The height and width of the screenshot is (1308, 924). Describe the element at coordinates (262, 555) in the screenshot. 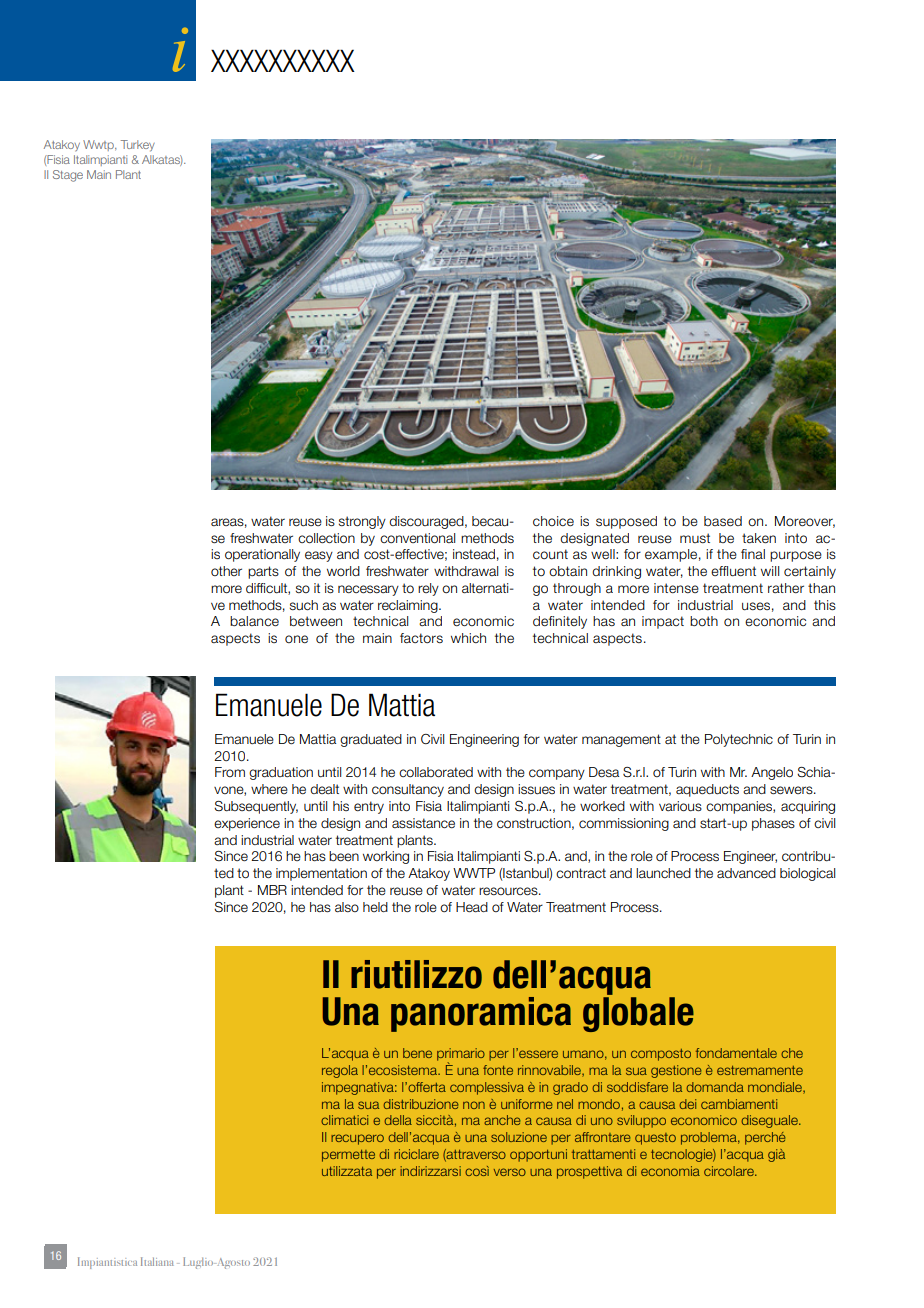

I see `operationally` at that location.
